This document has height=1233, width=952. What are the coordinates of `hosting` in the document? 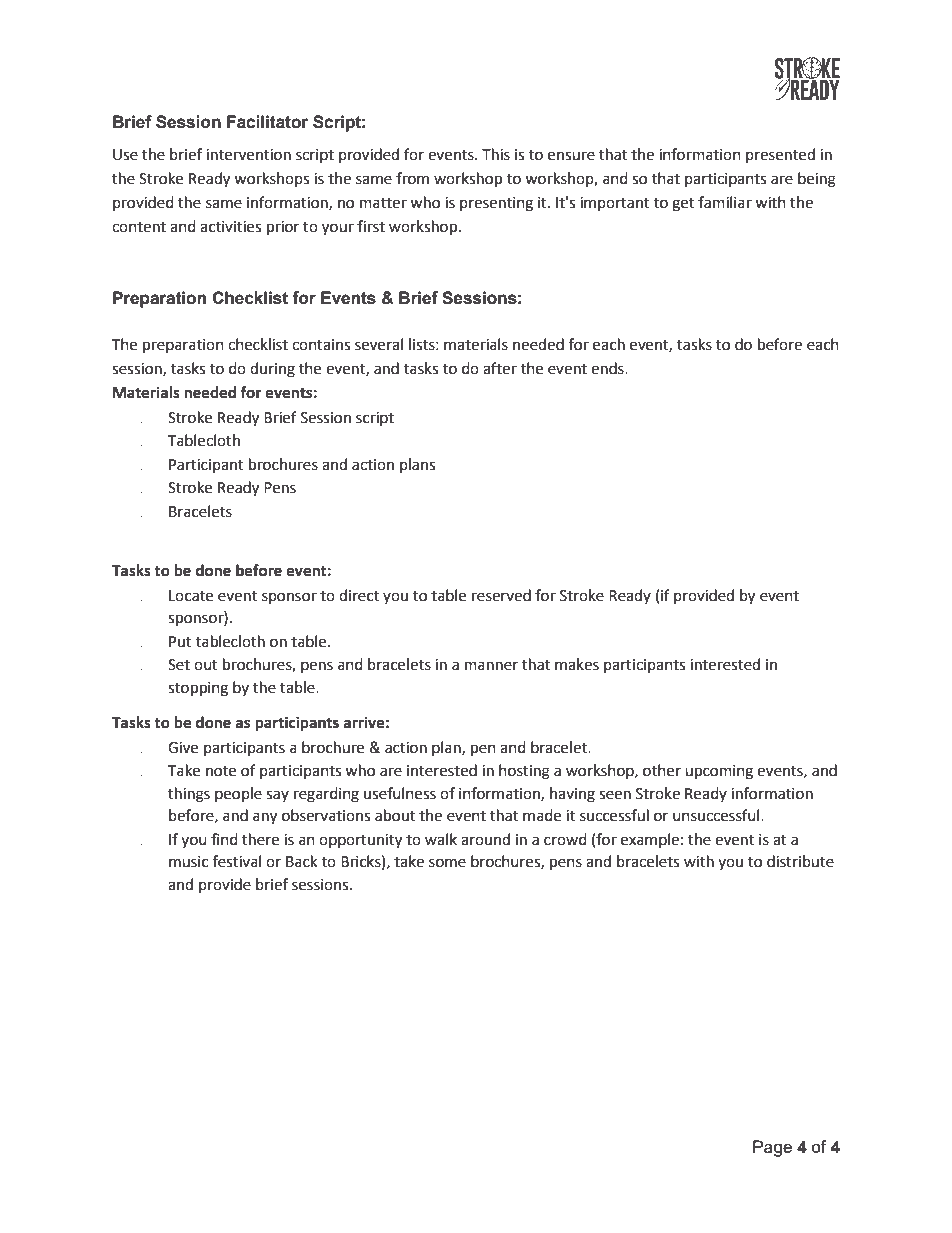 It's located at (524, 772).
